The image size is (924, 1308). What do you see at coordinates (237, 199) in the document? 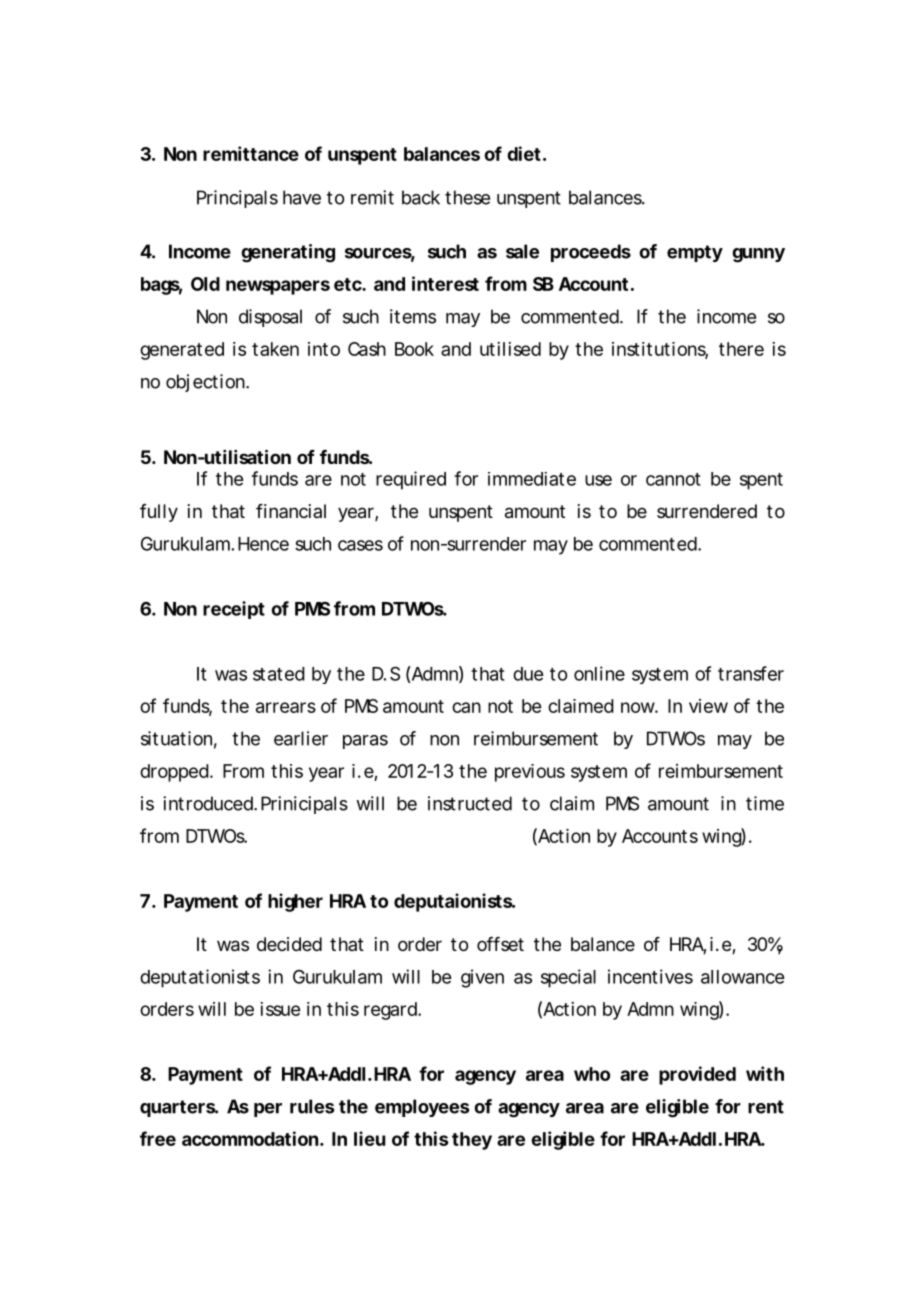
I see `Principals` at bounding box center [237, 199].
